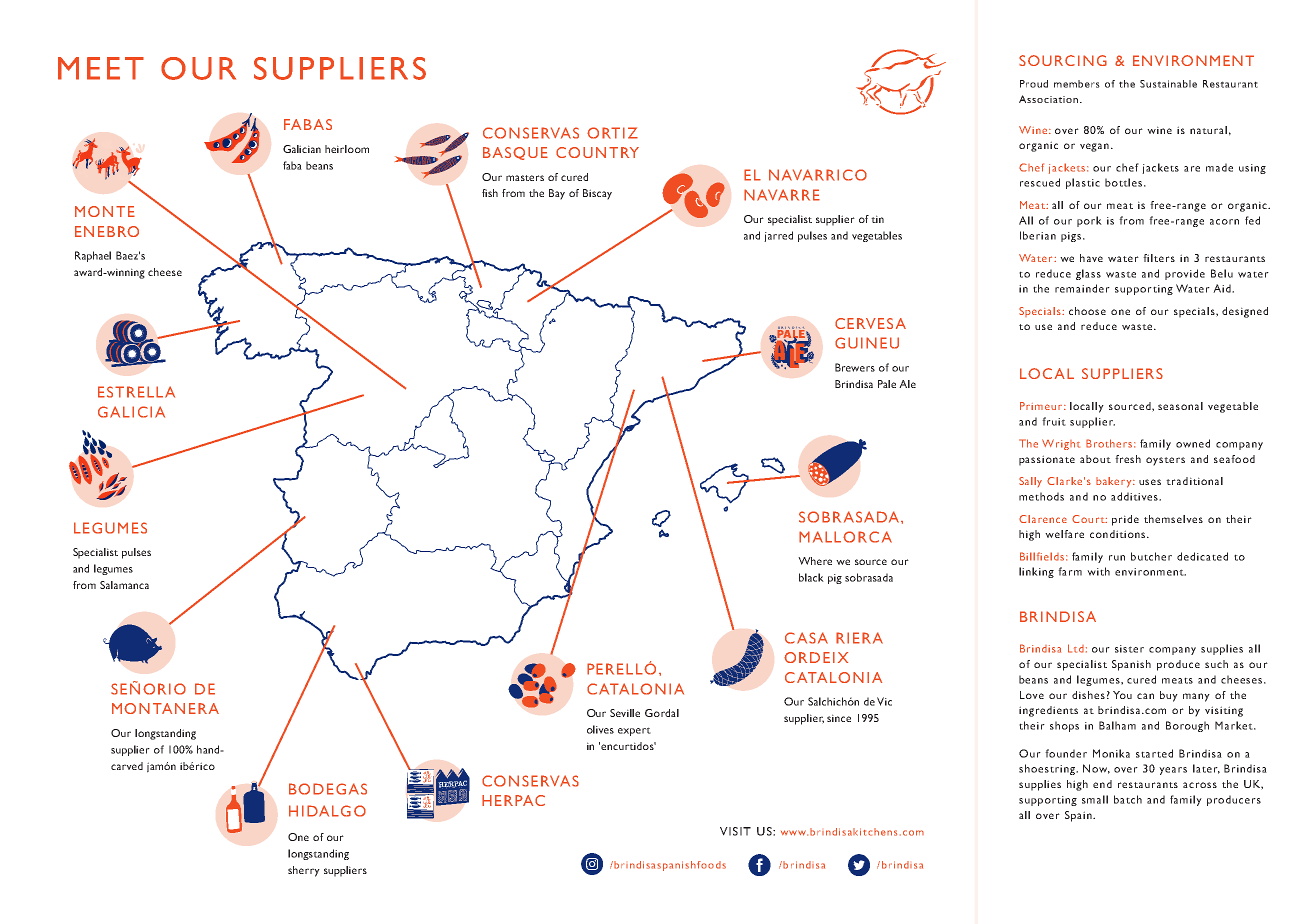 Image resolution: width=1308 pixels, height=924 pixels. What do you see at coordinates (815, 561) in the page?
I see `Where` at bounding box center [815, 561].
